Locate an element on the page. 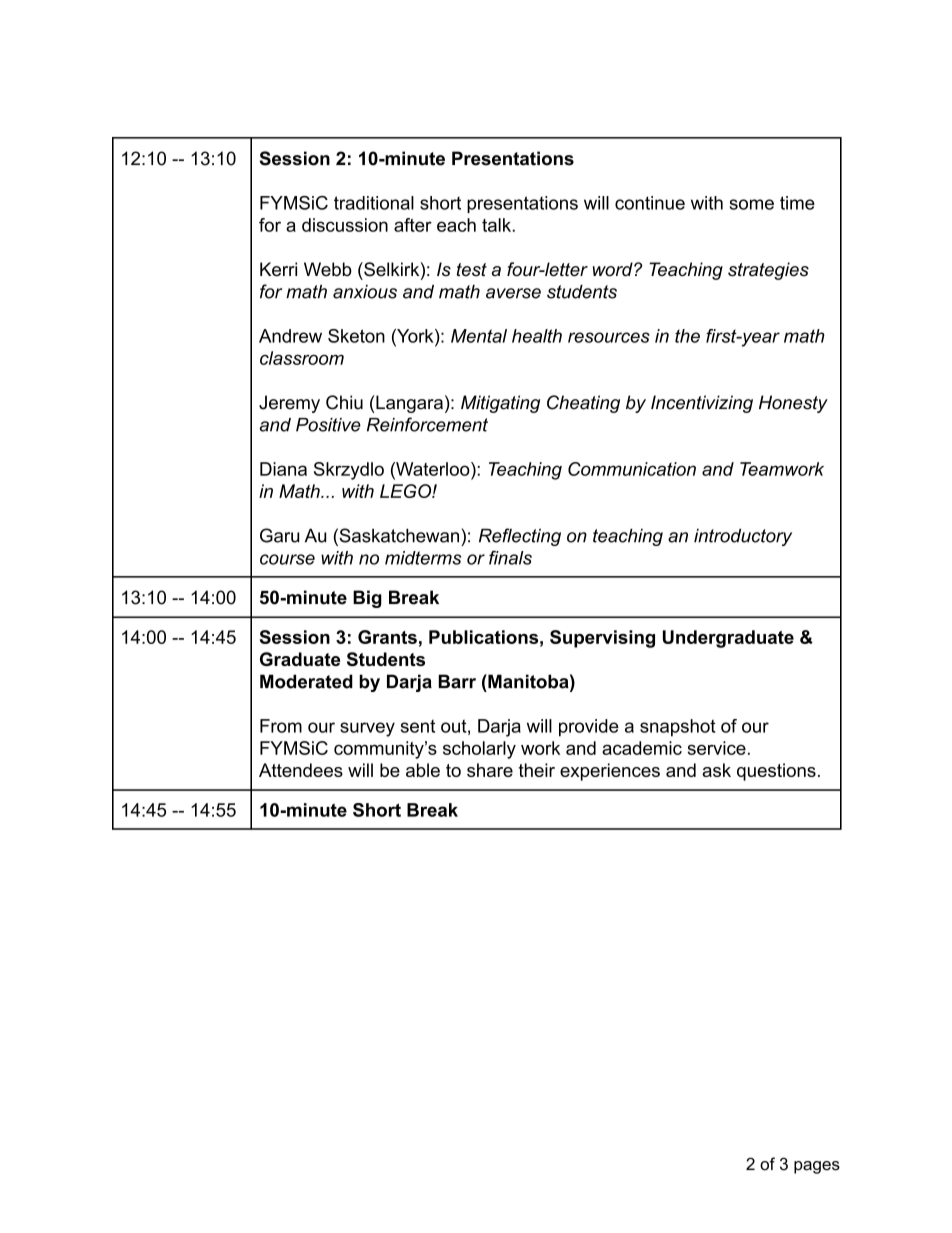 This document has width=952, height=1233. introductory is located at coordinates (743, 537).
